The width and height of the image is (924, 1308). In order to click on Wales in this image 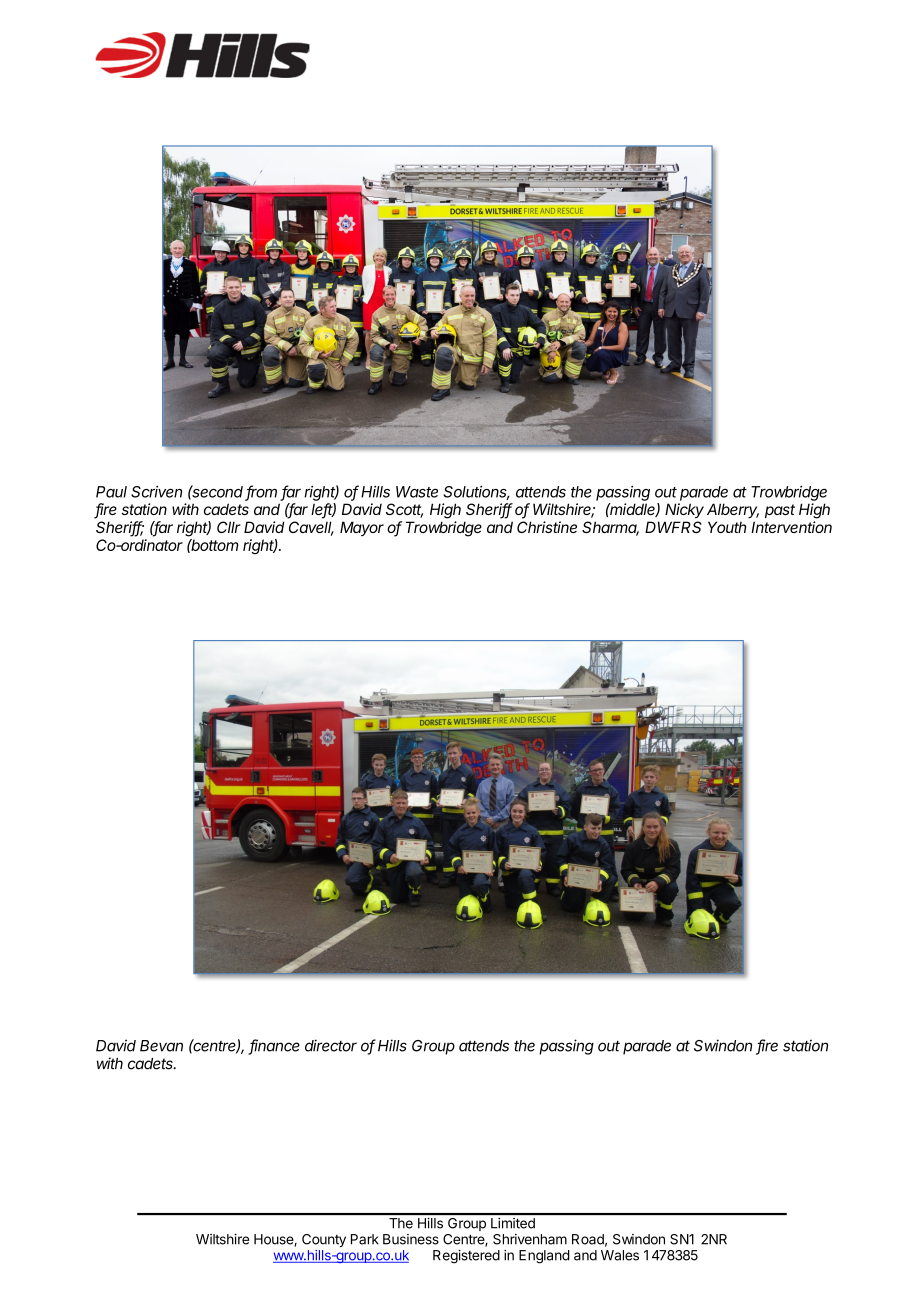, I will do `click(620, 1255)`.
